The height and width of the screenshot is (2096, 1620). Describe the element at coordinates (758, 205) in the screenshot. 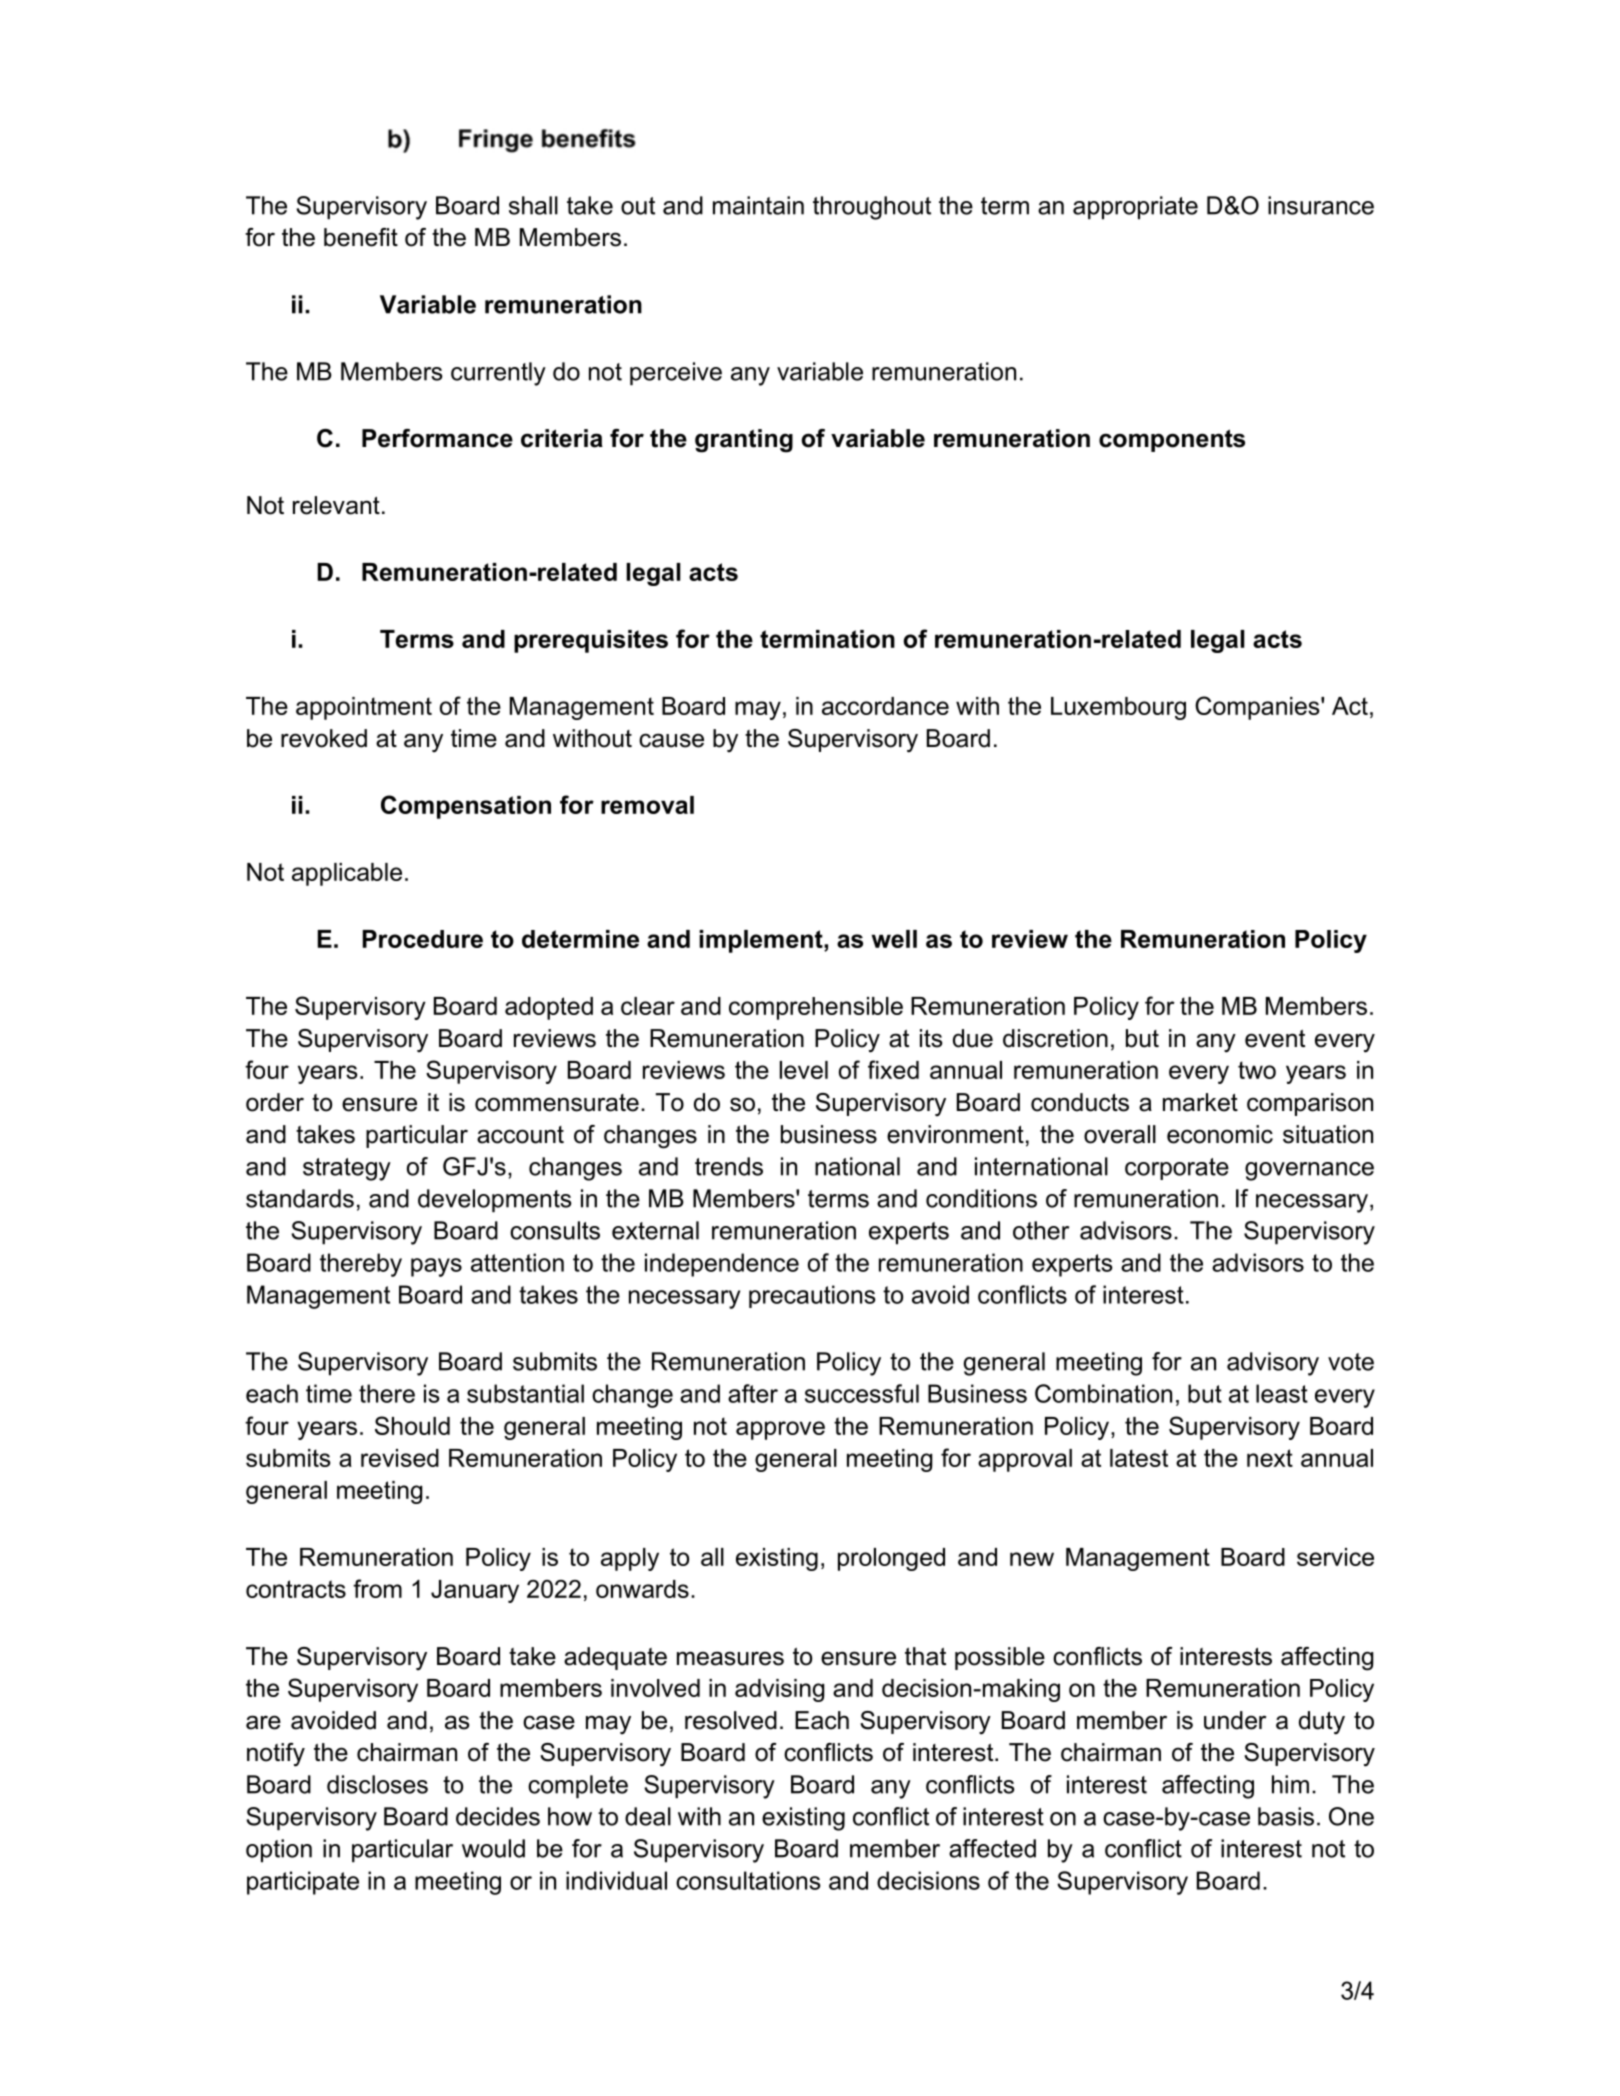

I see `maintain` at that location.
